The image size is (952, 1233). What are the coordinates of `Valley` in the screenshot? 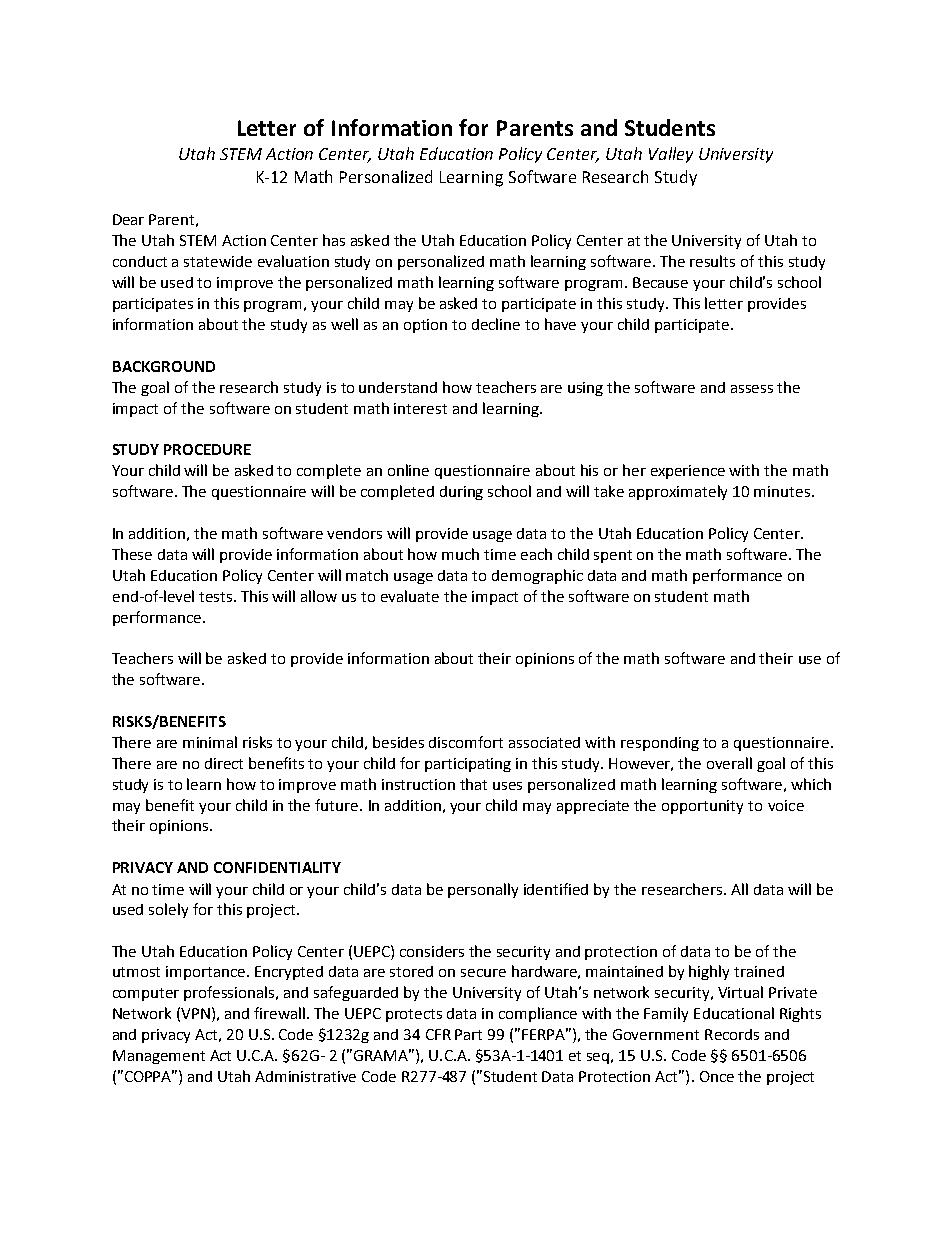 It's located at (671, 155).
